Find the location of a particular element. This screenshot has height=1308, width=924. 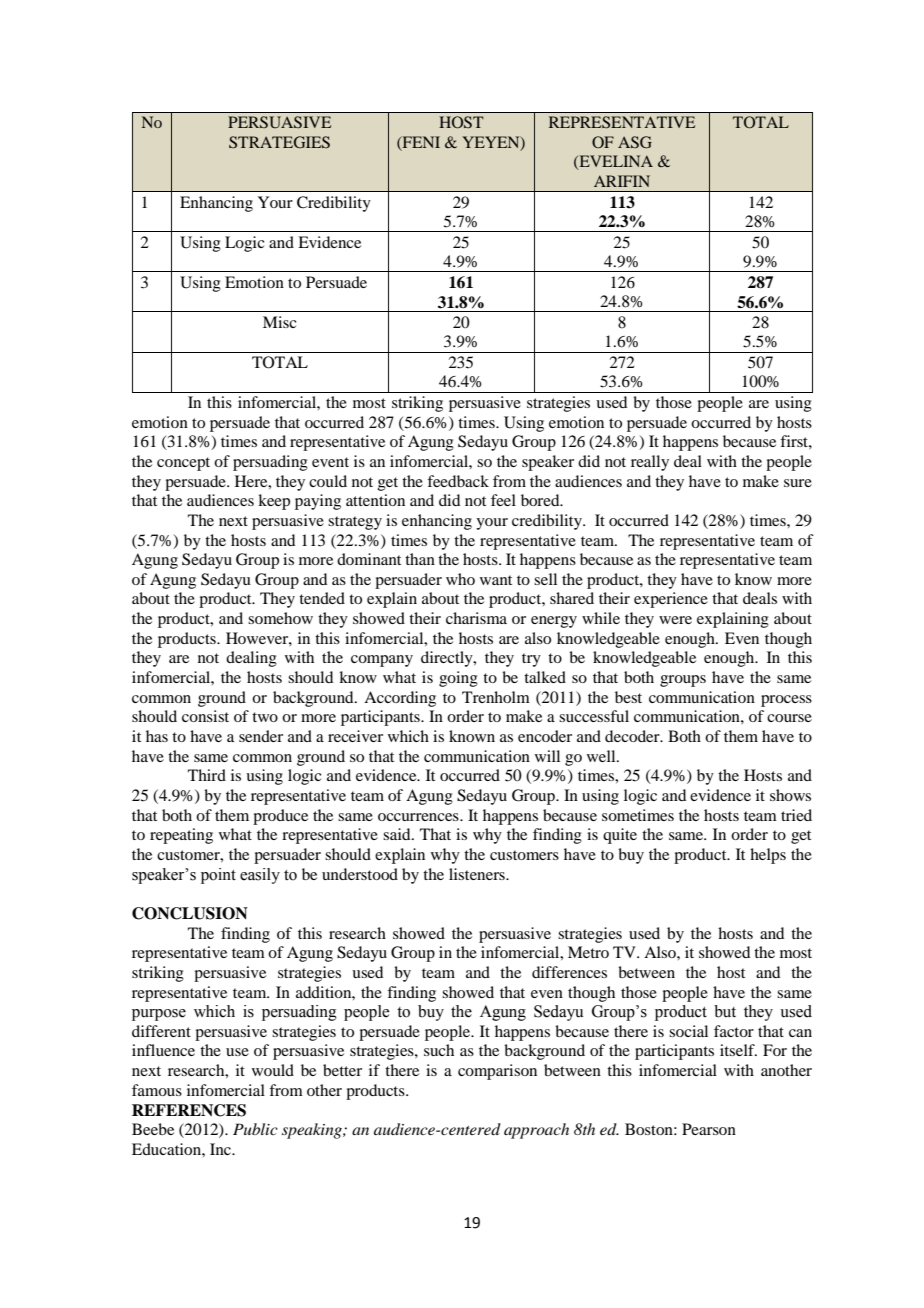

really is located at coordinates (650, 463).
